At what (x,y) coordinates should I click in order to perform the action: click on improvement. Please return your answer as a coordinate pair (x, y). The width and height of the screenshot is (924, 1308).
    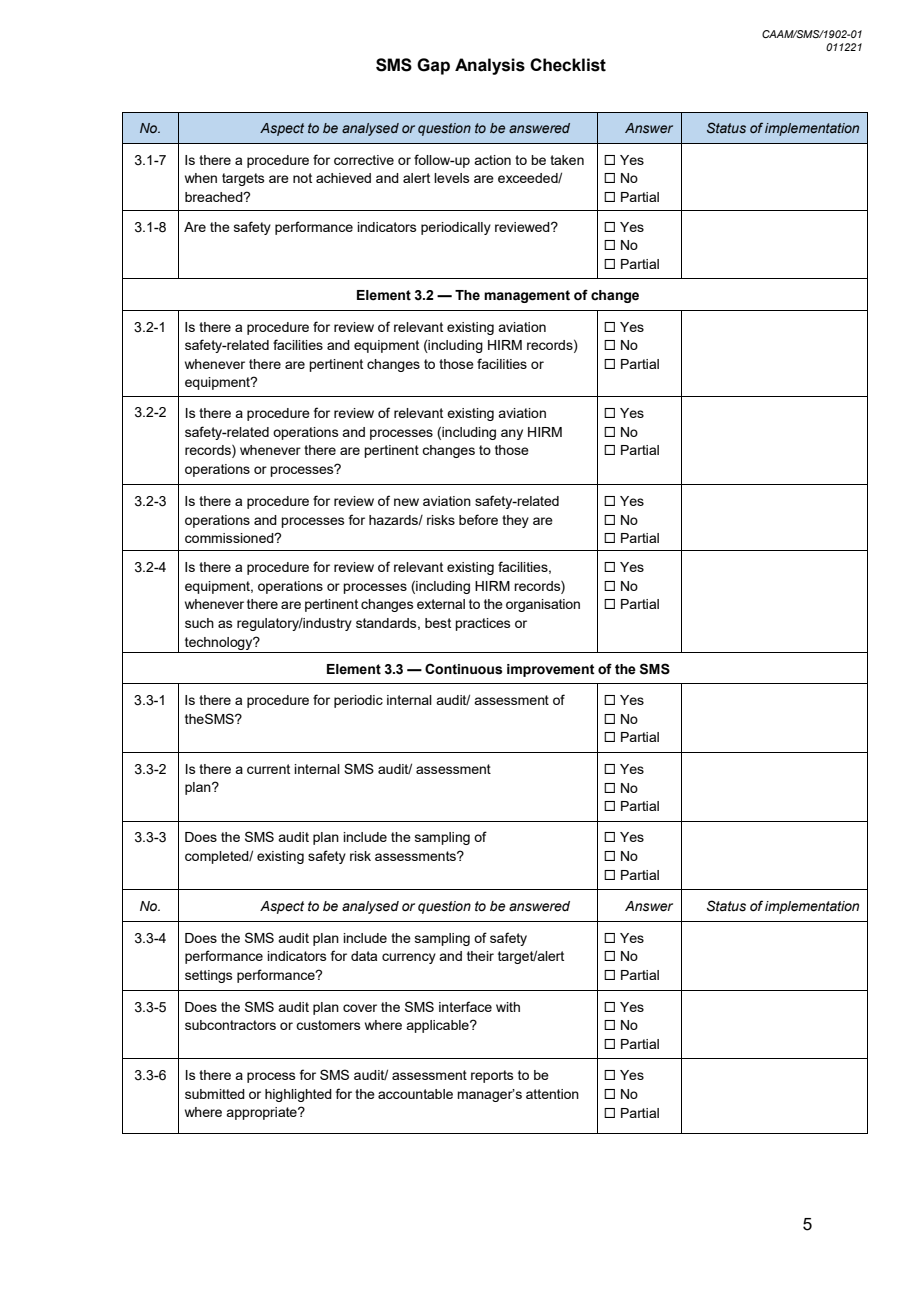
    Looking at the image, I should click on (551, 670).
